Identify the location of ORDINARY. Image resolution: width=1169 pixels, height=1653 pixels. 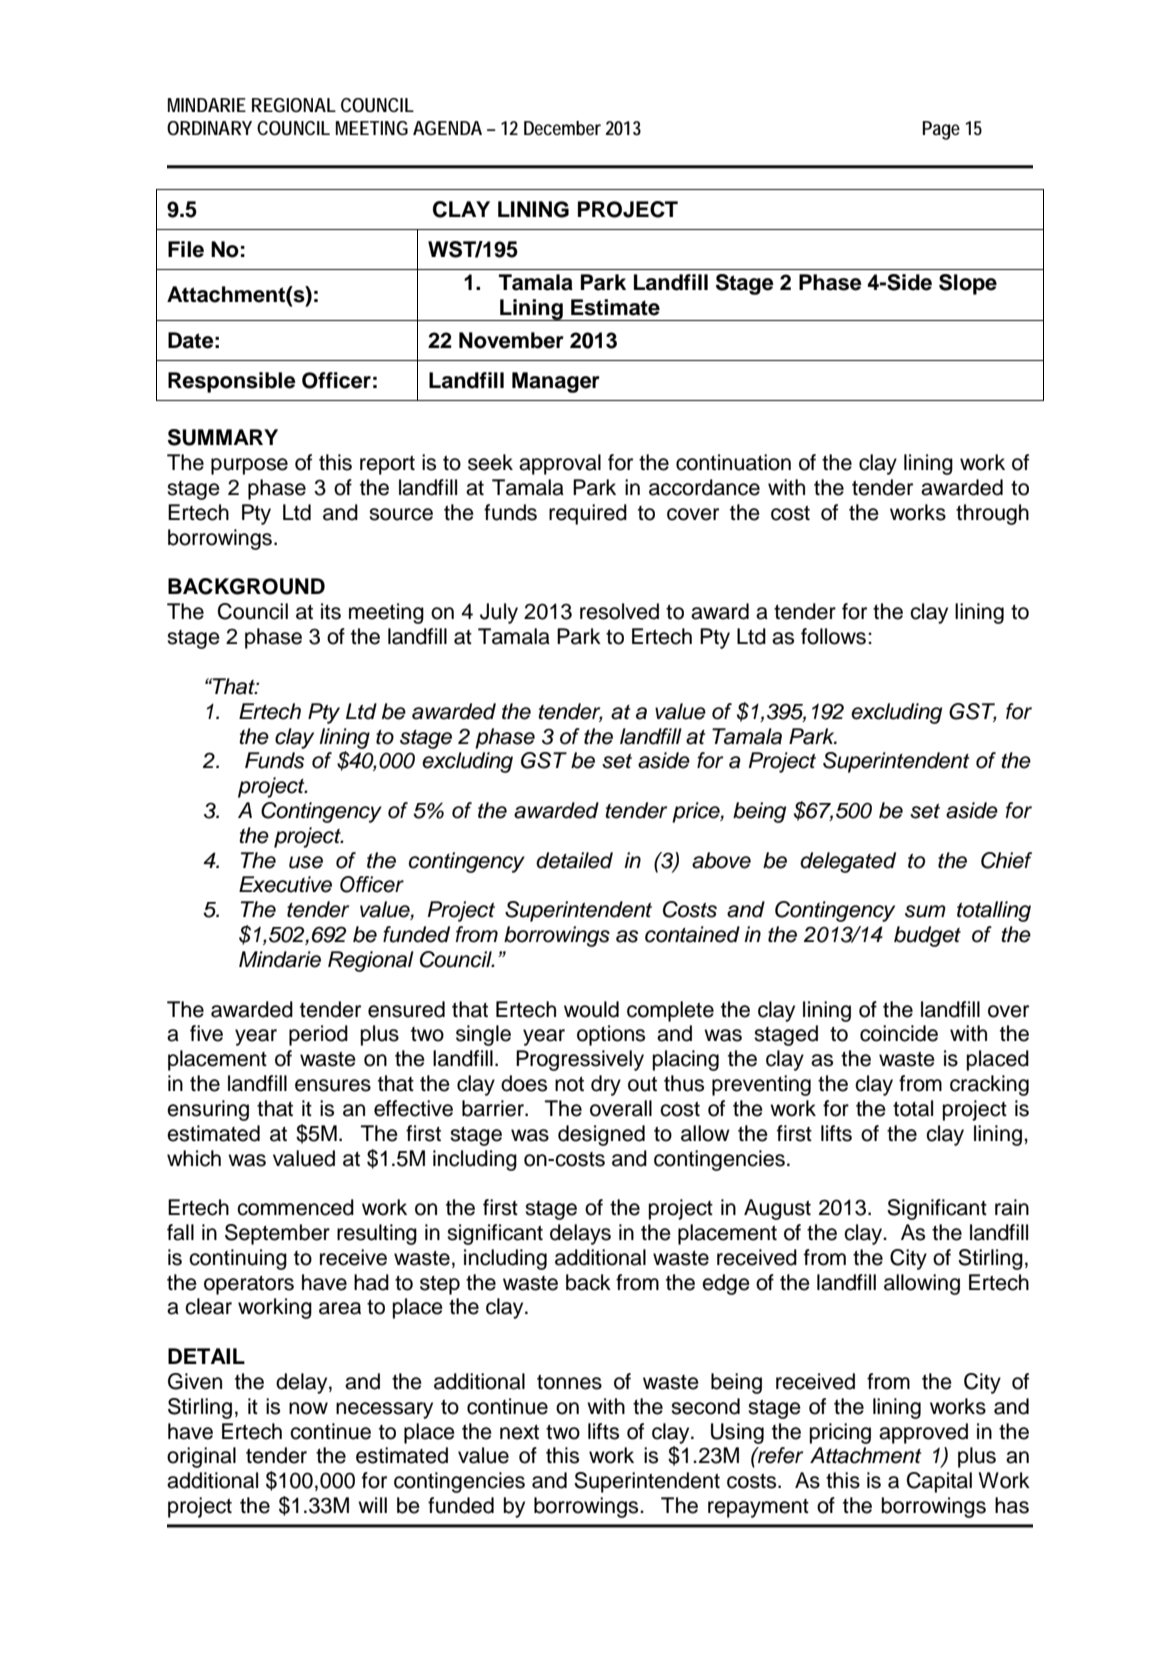
(209, 128).
